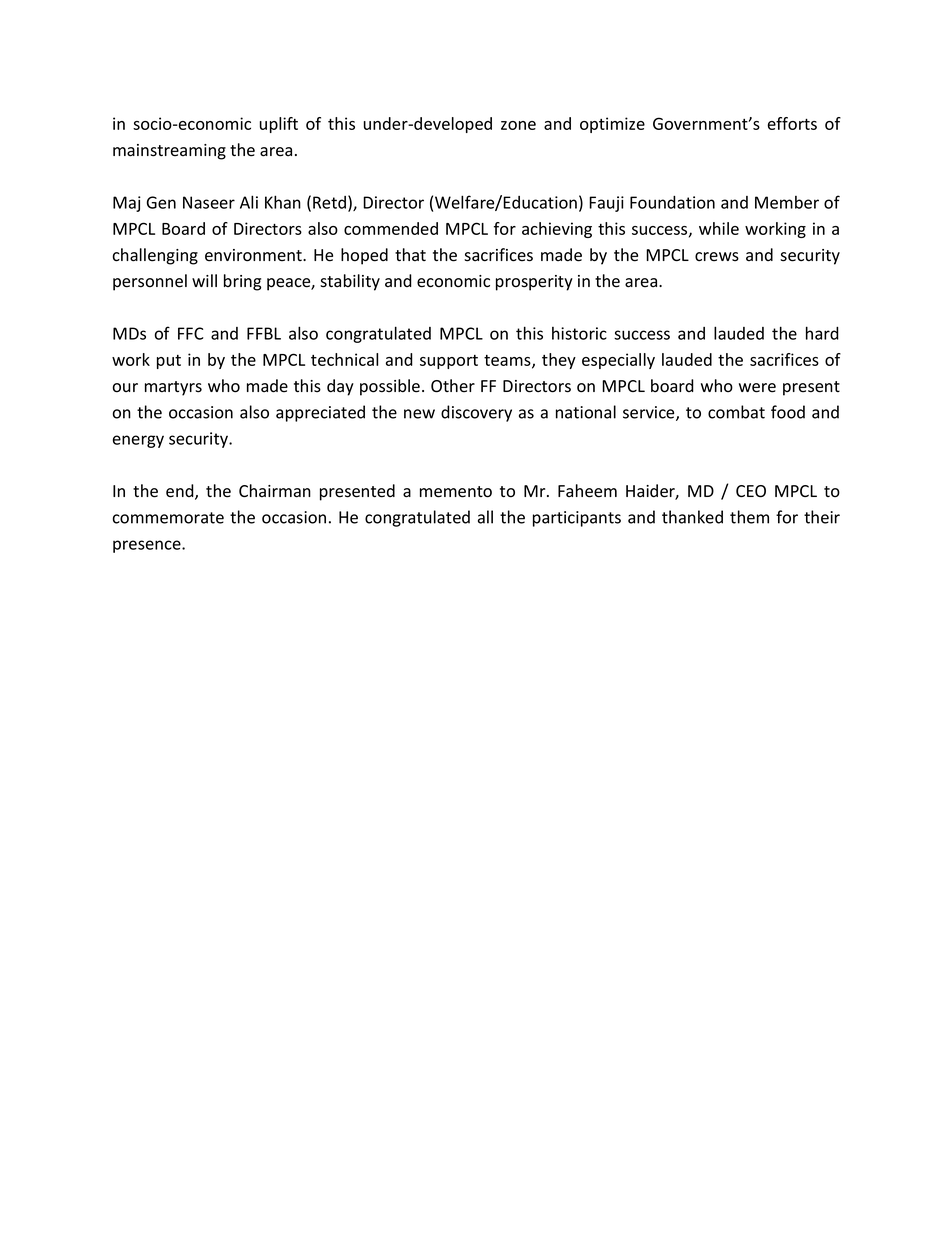 Image resolution: width=952 pixels, height=1233 pixels. What do you see at coordinates (168, 518) in the screenshot?
I see `commemorate` at bounding box center [168, 518].
